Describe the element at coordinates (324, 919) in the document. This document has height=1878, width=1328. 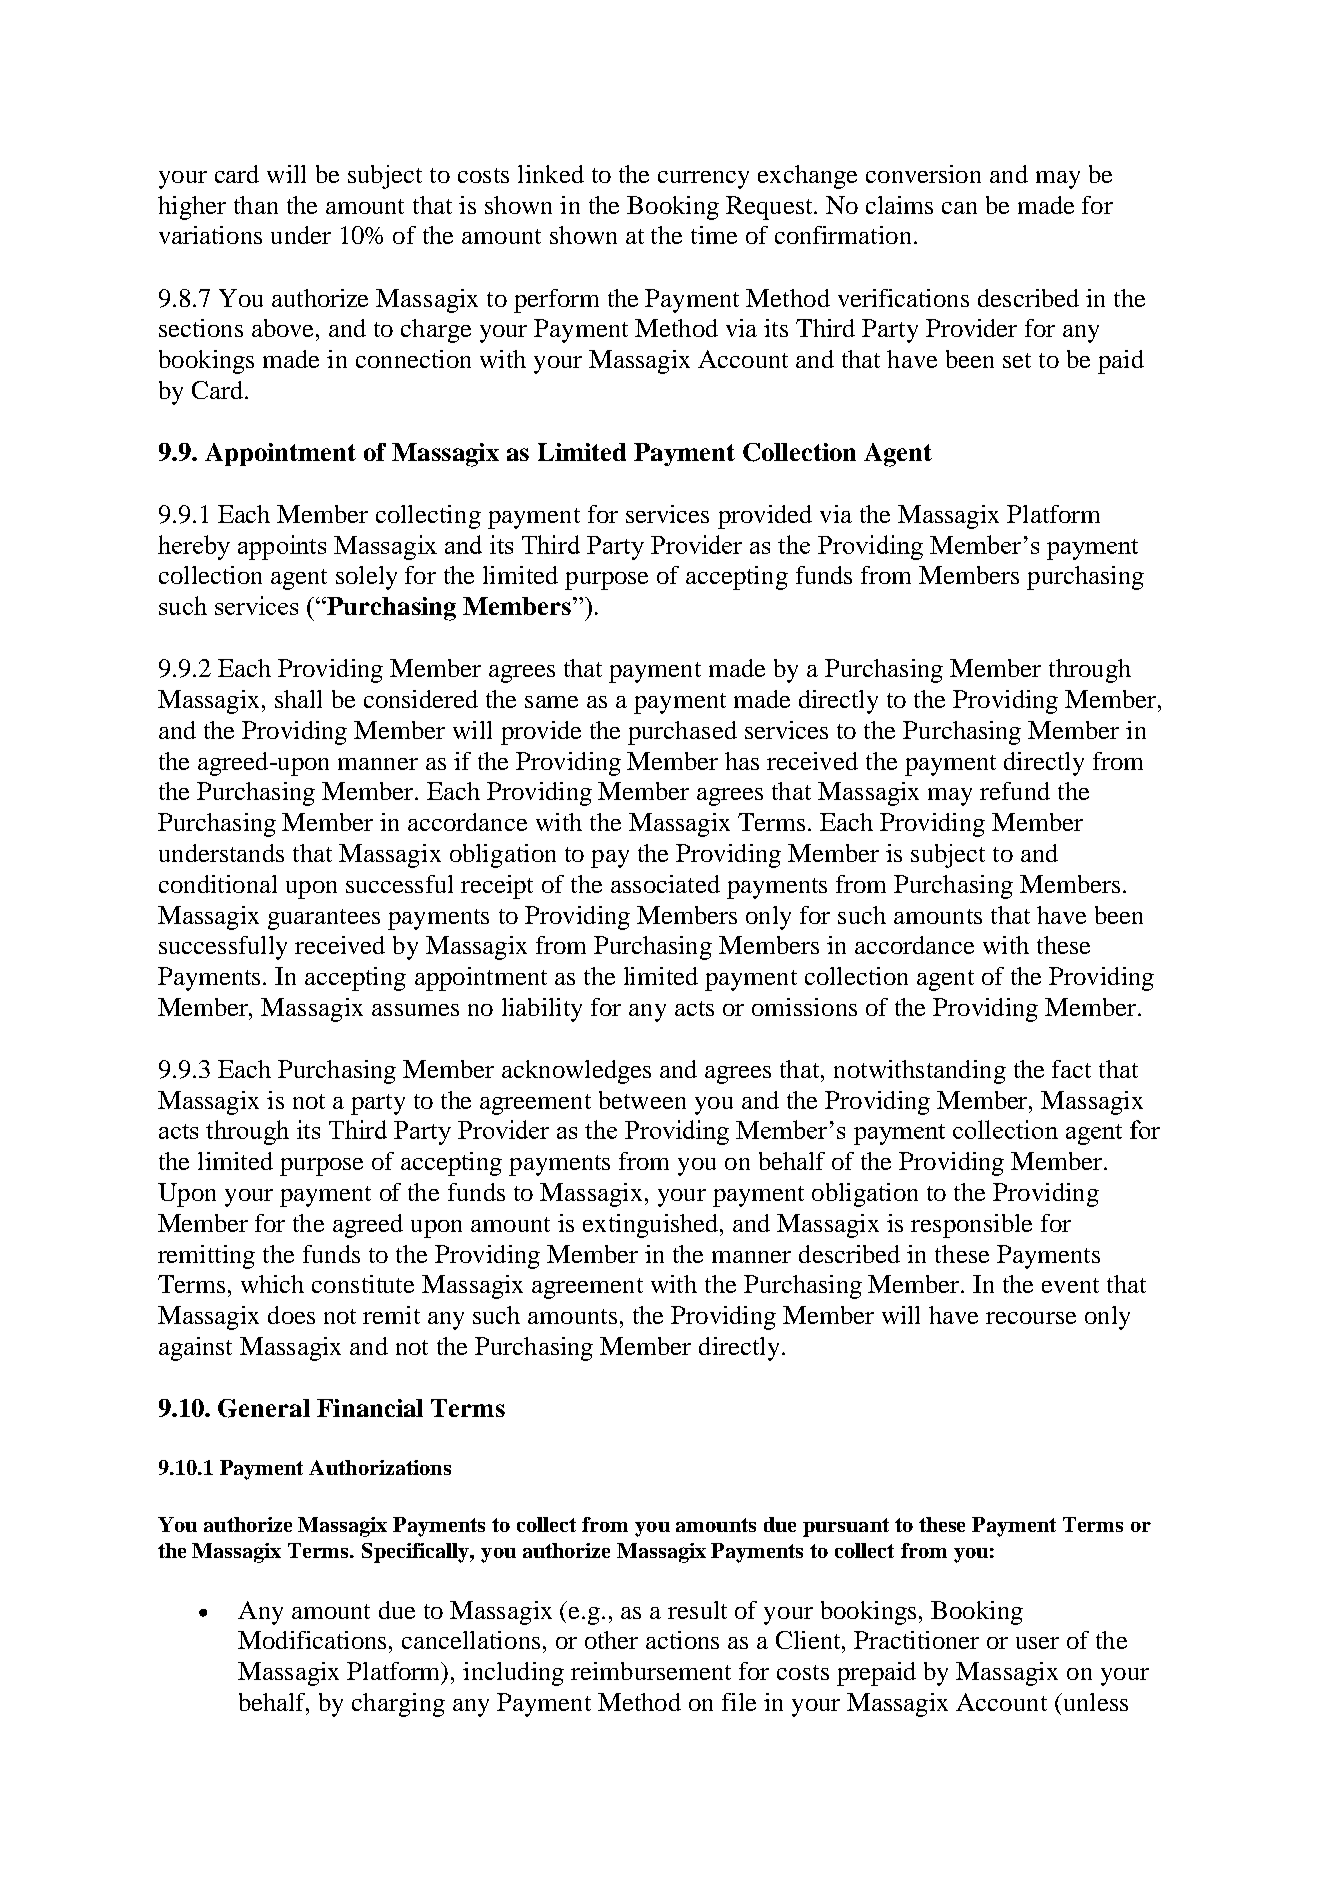
I see `guarantees` at that location.
